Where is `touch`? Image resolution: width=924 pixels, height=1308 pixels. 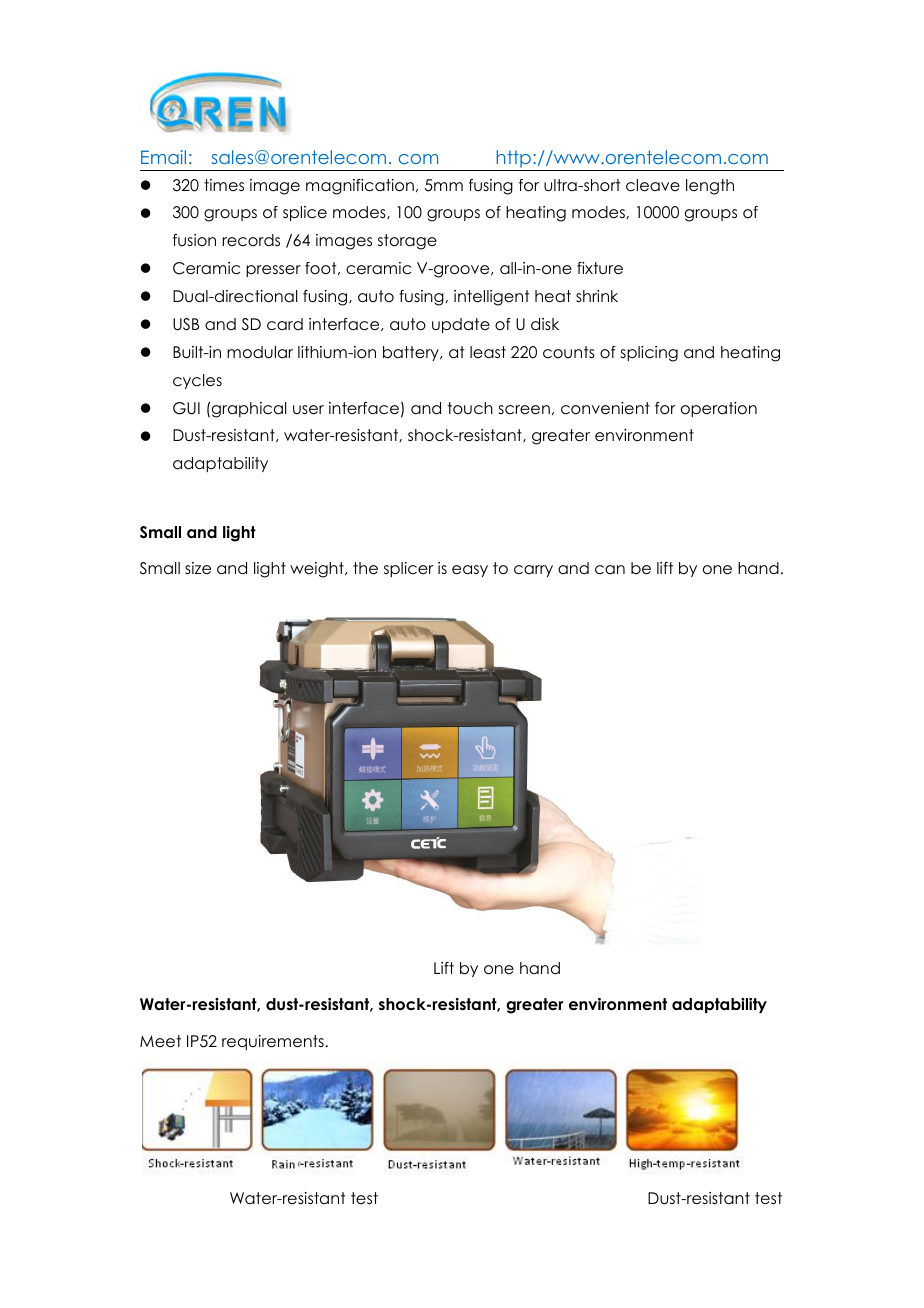 touch is located at coordinates (470, 408).
